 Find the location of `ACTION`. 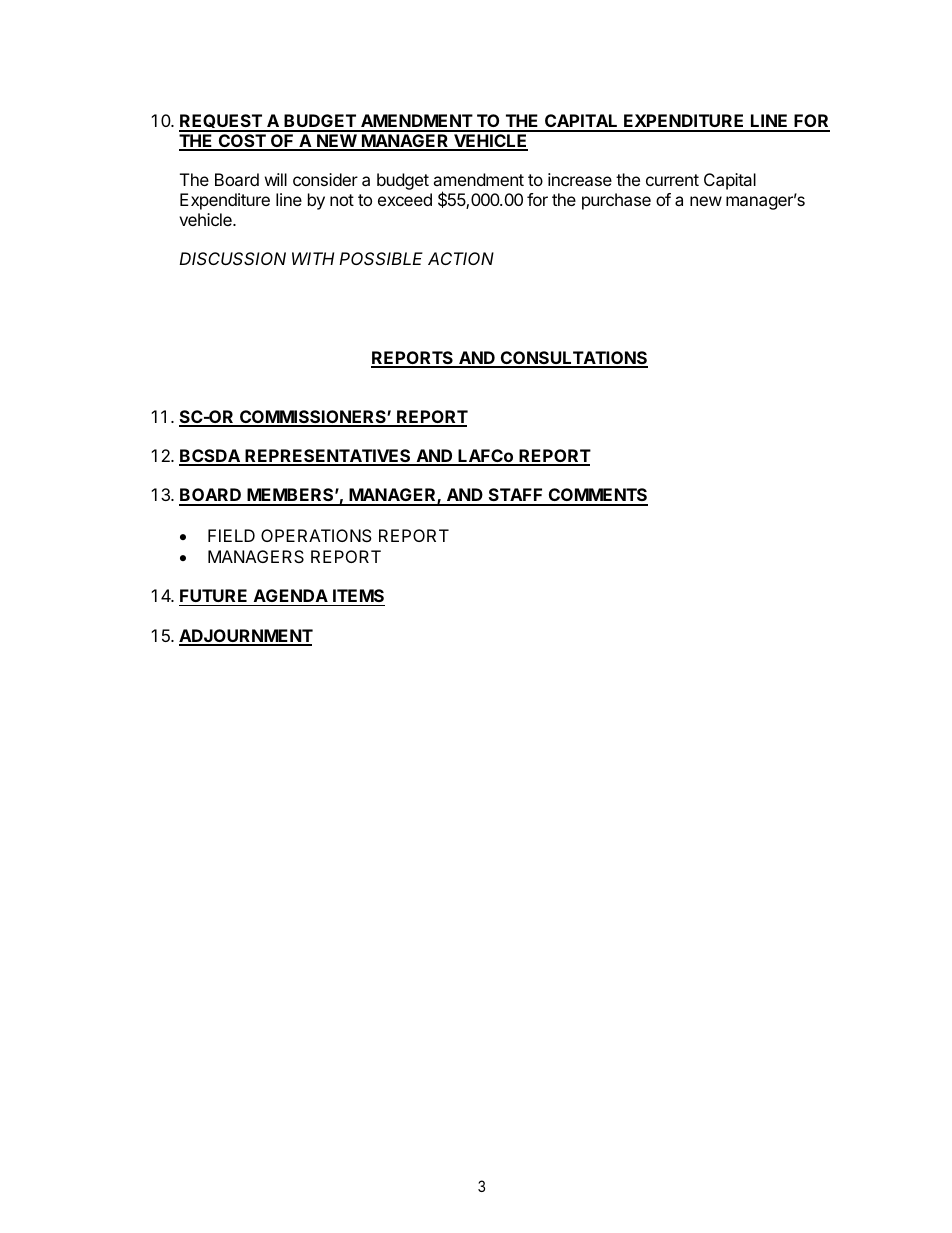

ACTION is located at coordinates (461, 258).
